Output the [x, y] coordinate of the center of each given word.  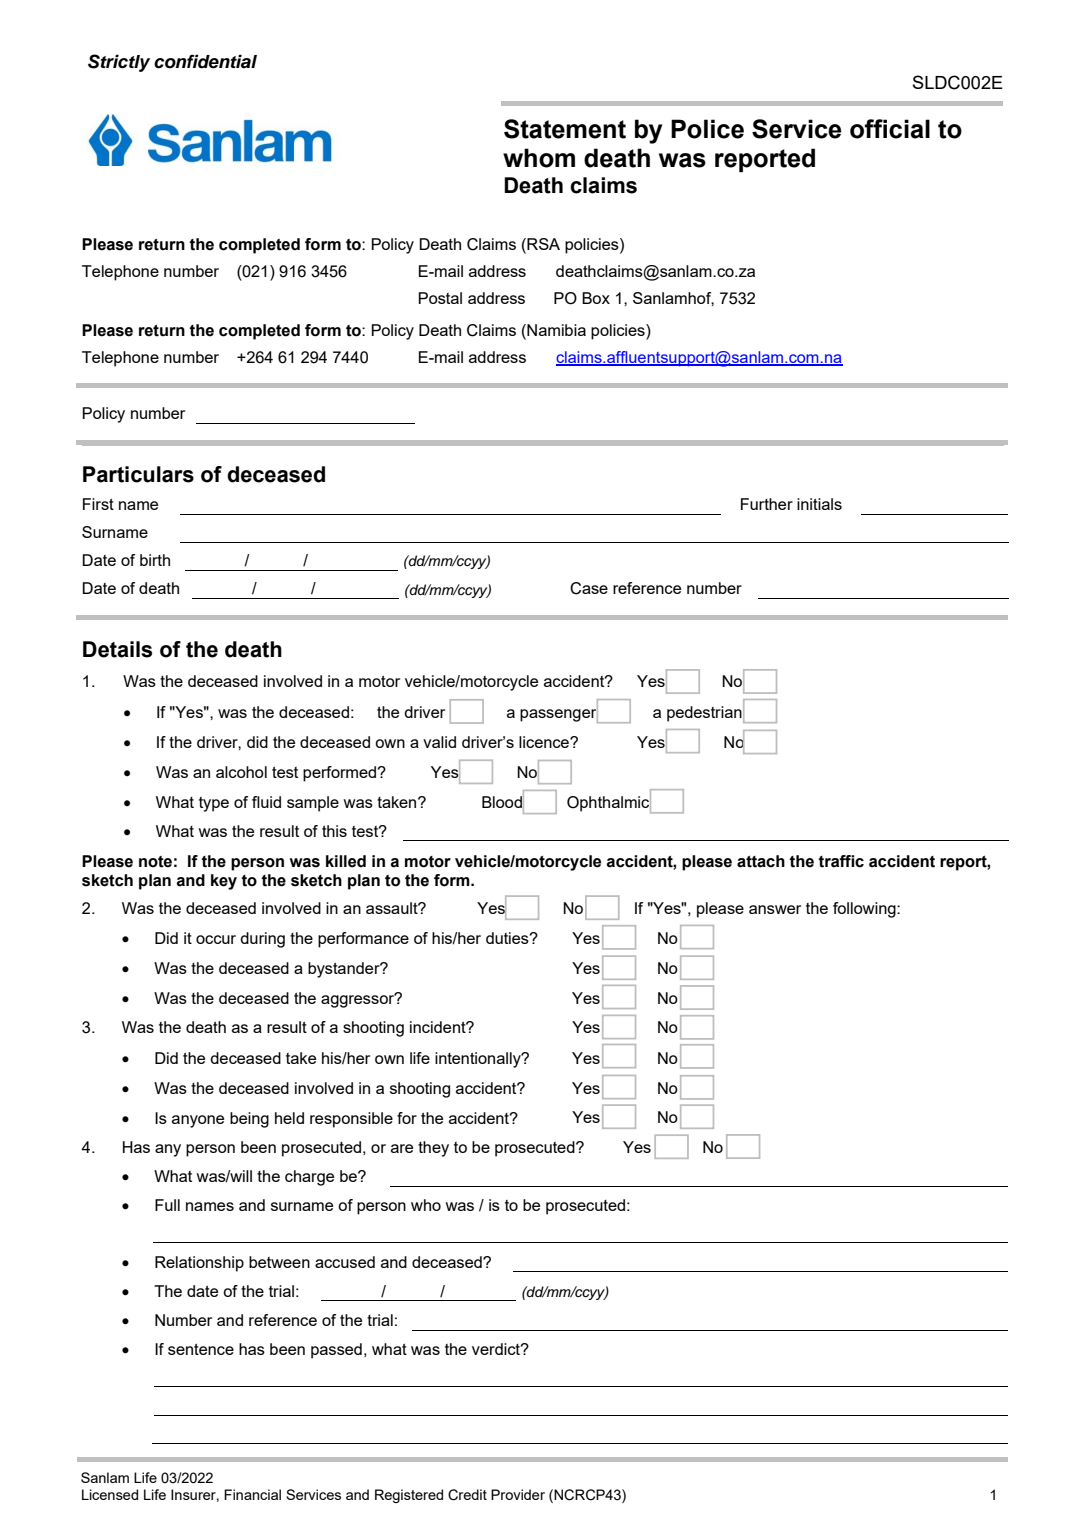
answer [775, 909]
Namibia [555, 330]
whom [539, 158]
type [214, 804]
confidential [205, 61]
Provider [518, 1494]
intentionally [479, 1060]
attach [761, 861]
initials [819, 504]
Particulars [138, 474]
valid [439, 742]
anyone [198, 1121]
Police [707, 129]
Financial [252, 1494]
